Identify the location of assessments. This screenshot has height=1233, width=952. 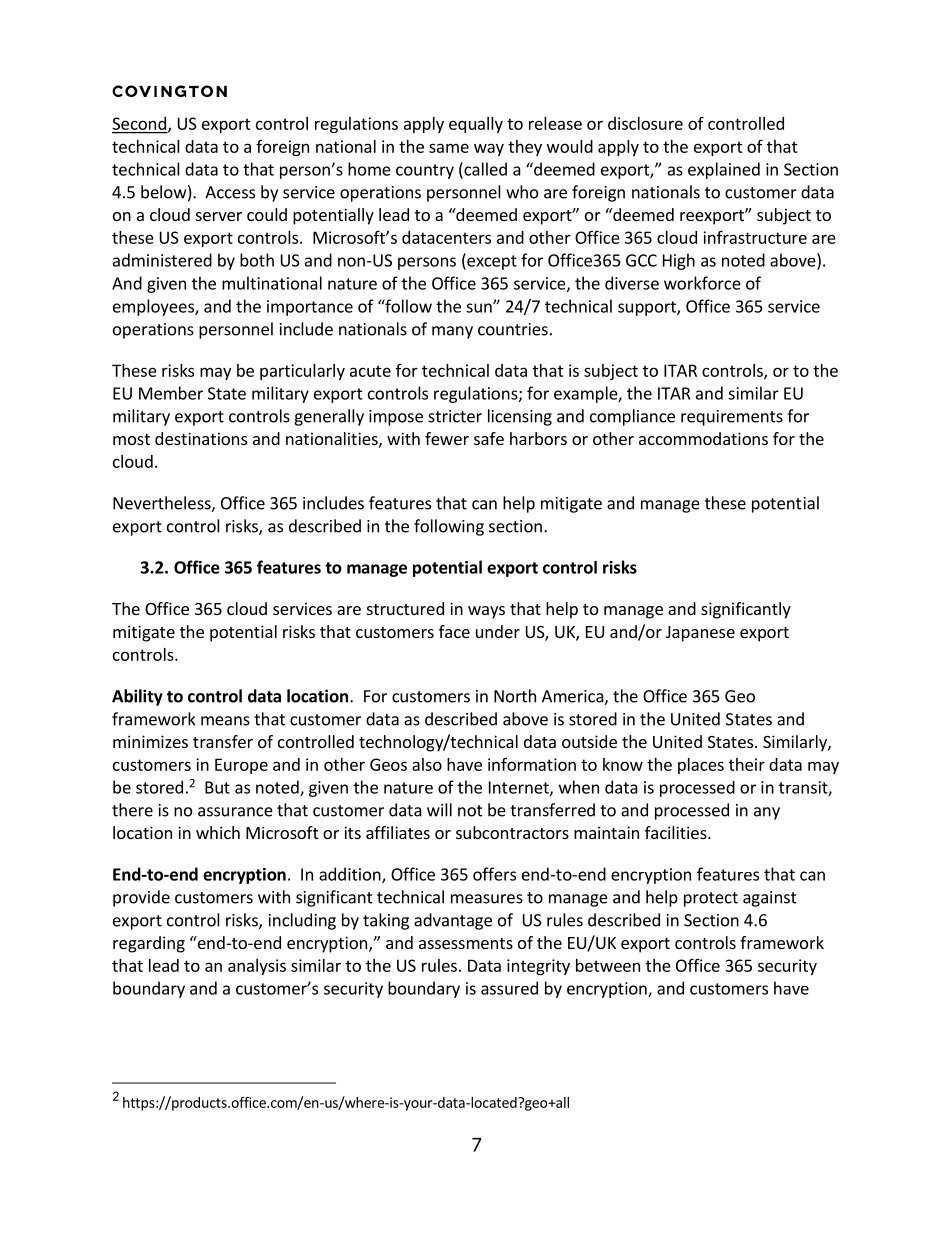
(466, 943).
